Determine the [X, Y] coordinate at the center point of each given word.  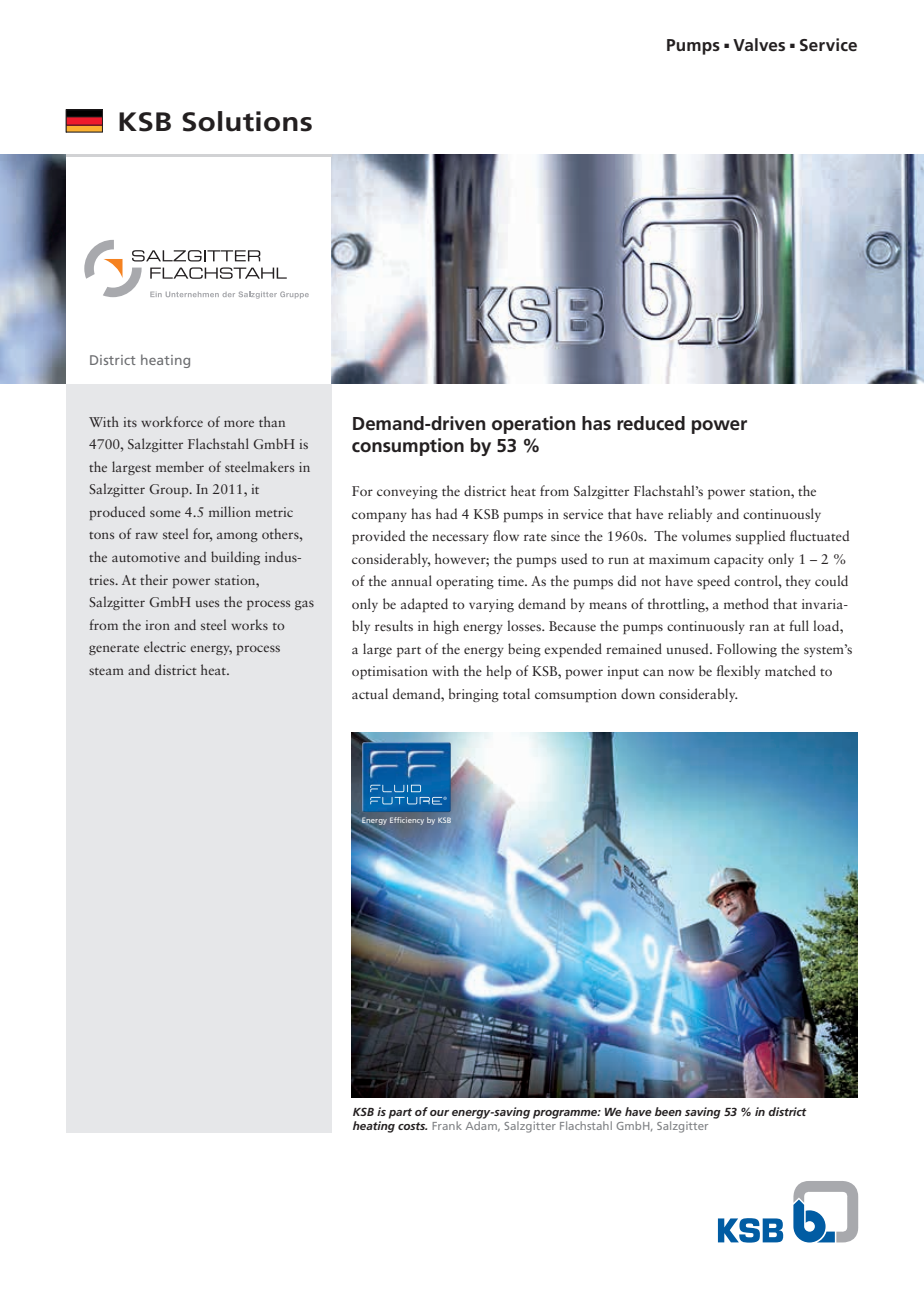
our [439, 1113]
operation [533, 425]
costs [412, 1126]
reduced [651, 423]
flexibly [738, 672]
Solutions [247, 121]
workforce [172, 421]
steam [106, 671]
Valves [759, 44]
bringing [474, 695]
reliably [690, 515]
